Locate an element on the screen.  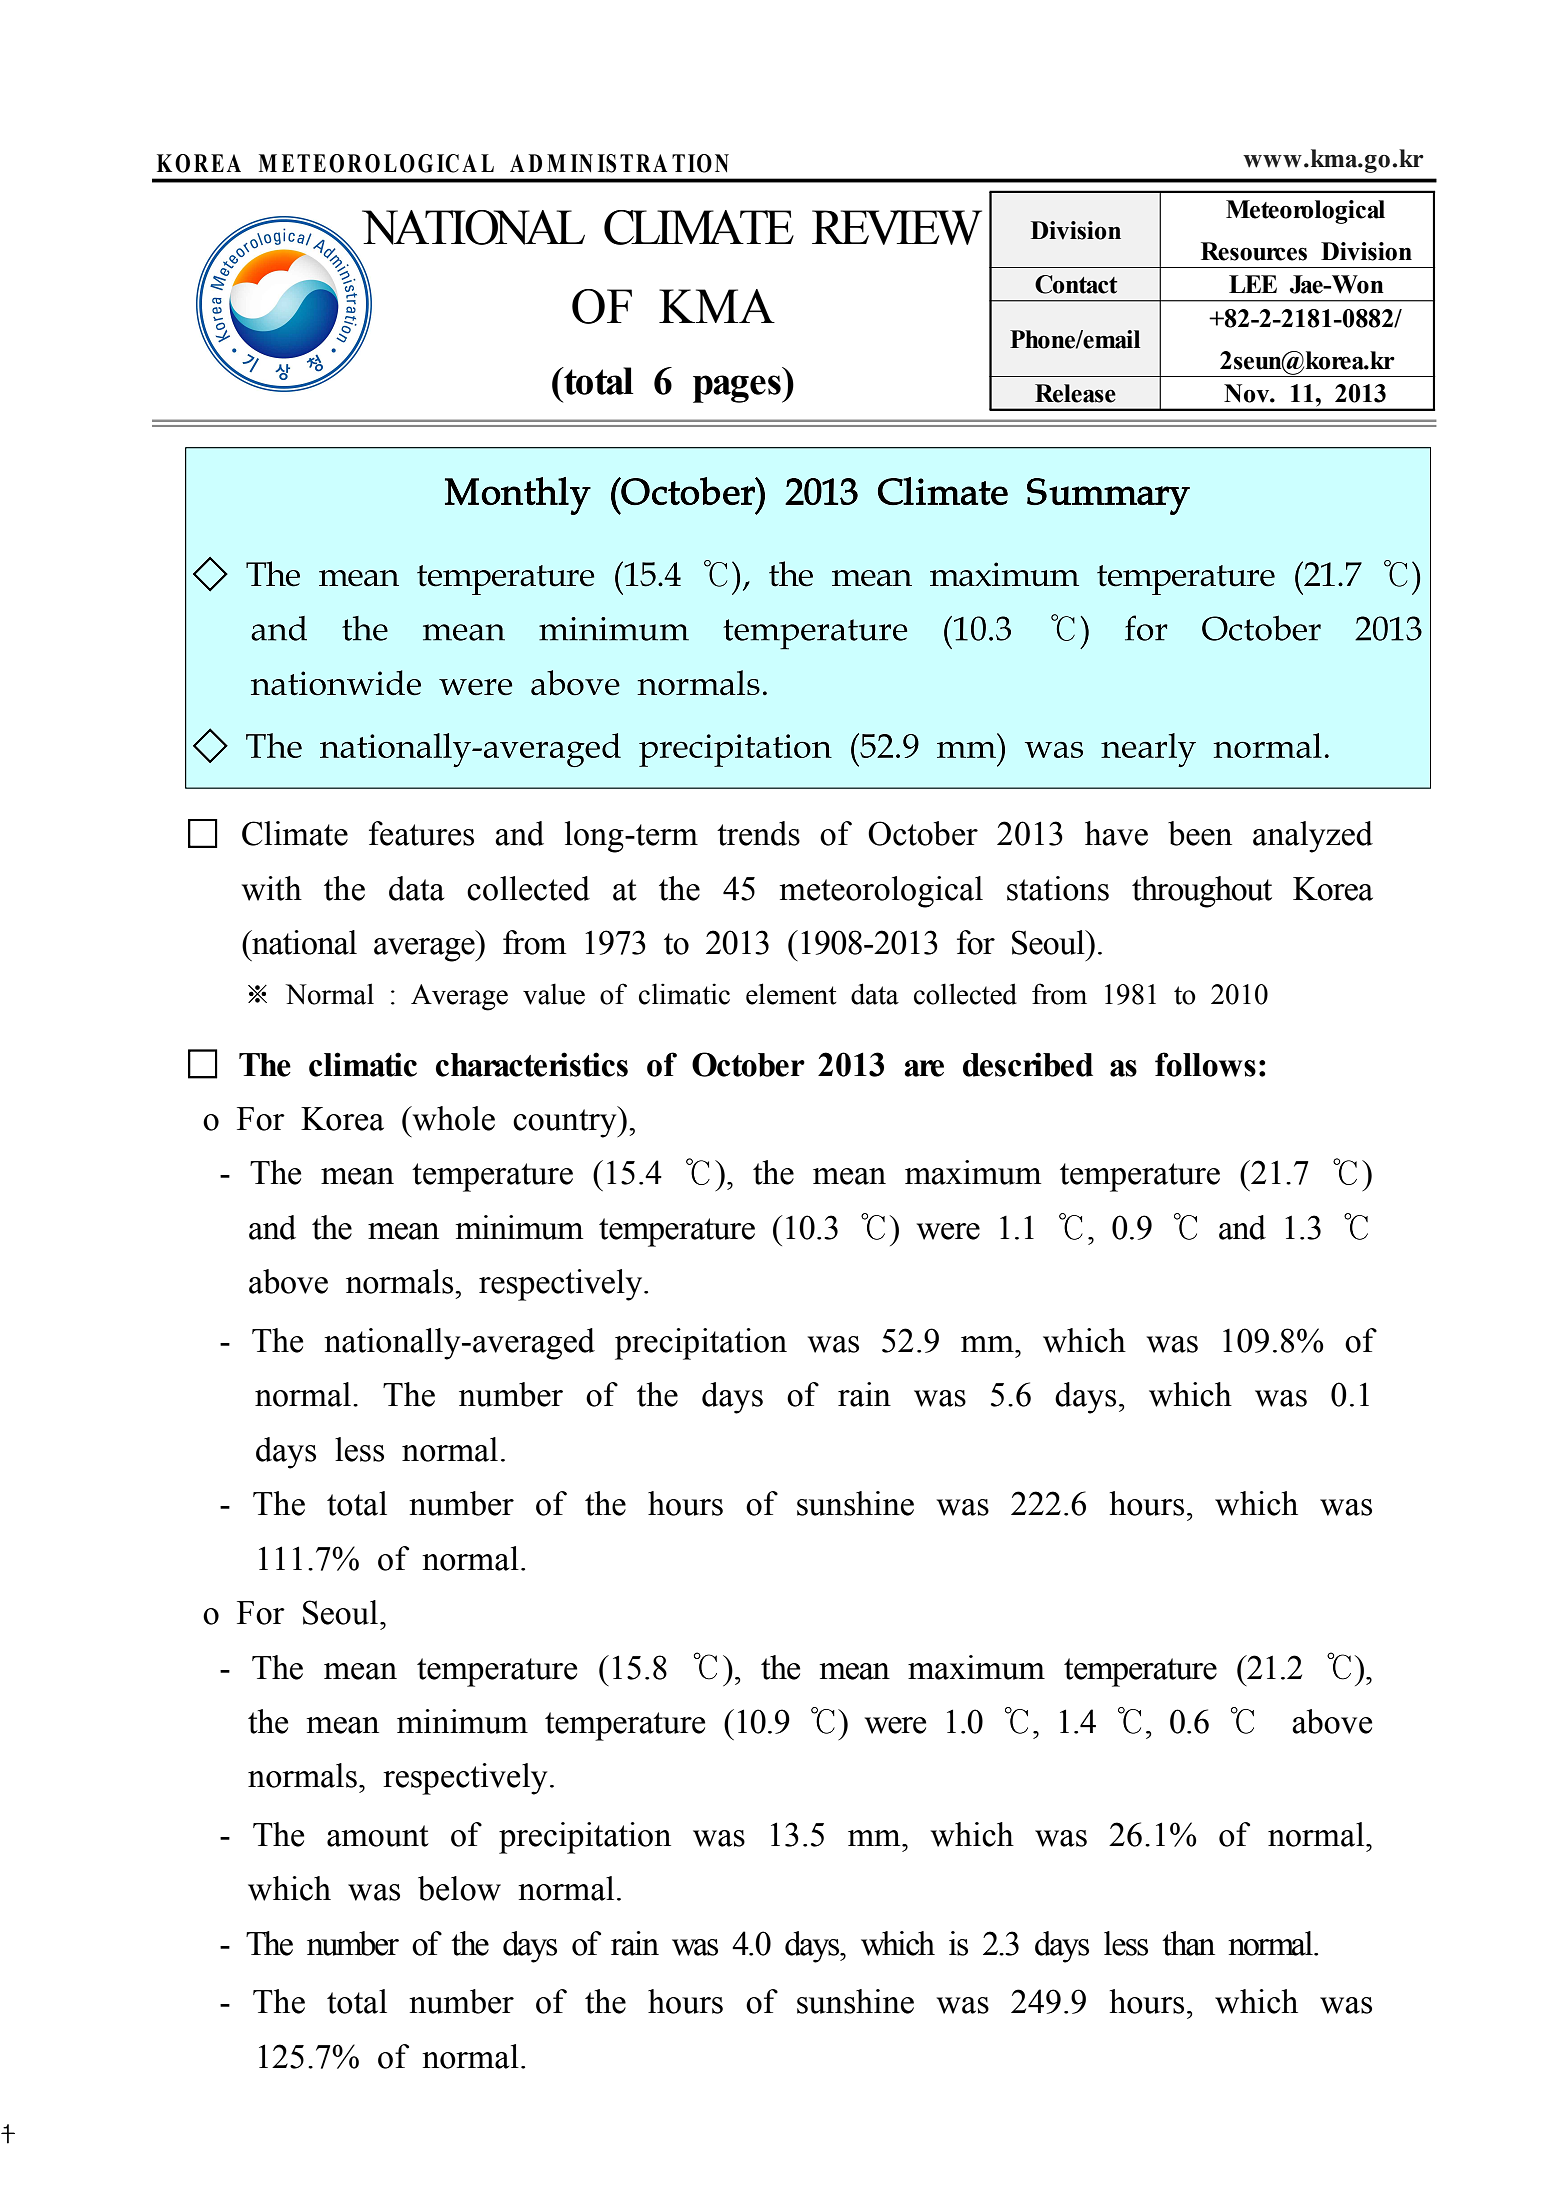
trends is located at coordinates (758, 833).
